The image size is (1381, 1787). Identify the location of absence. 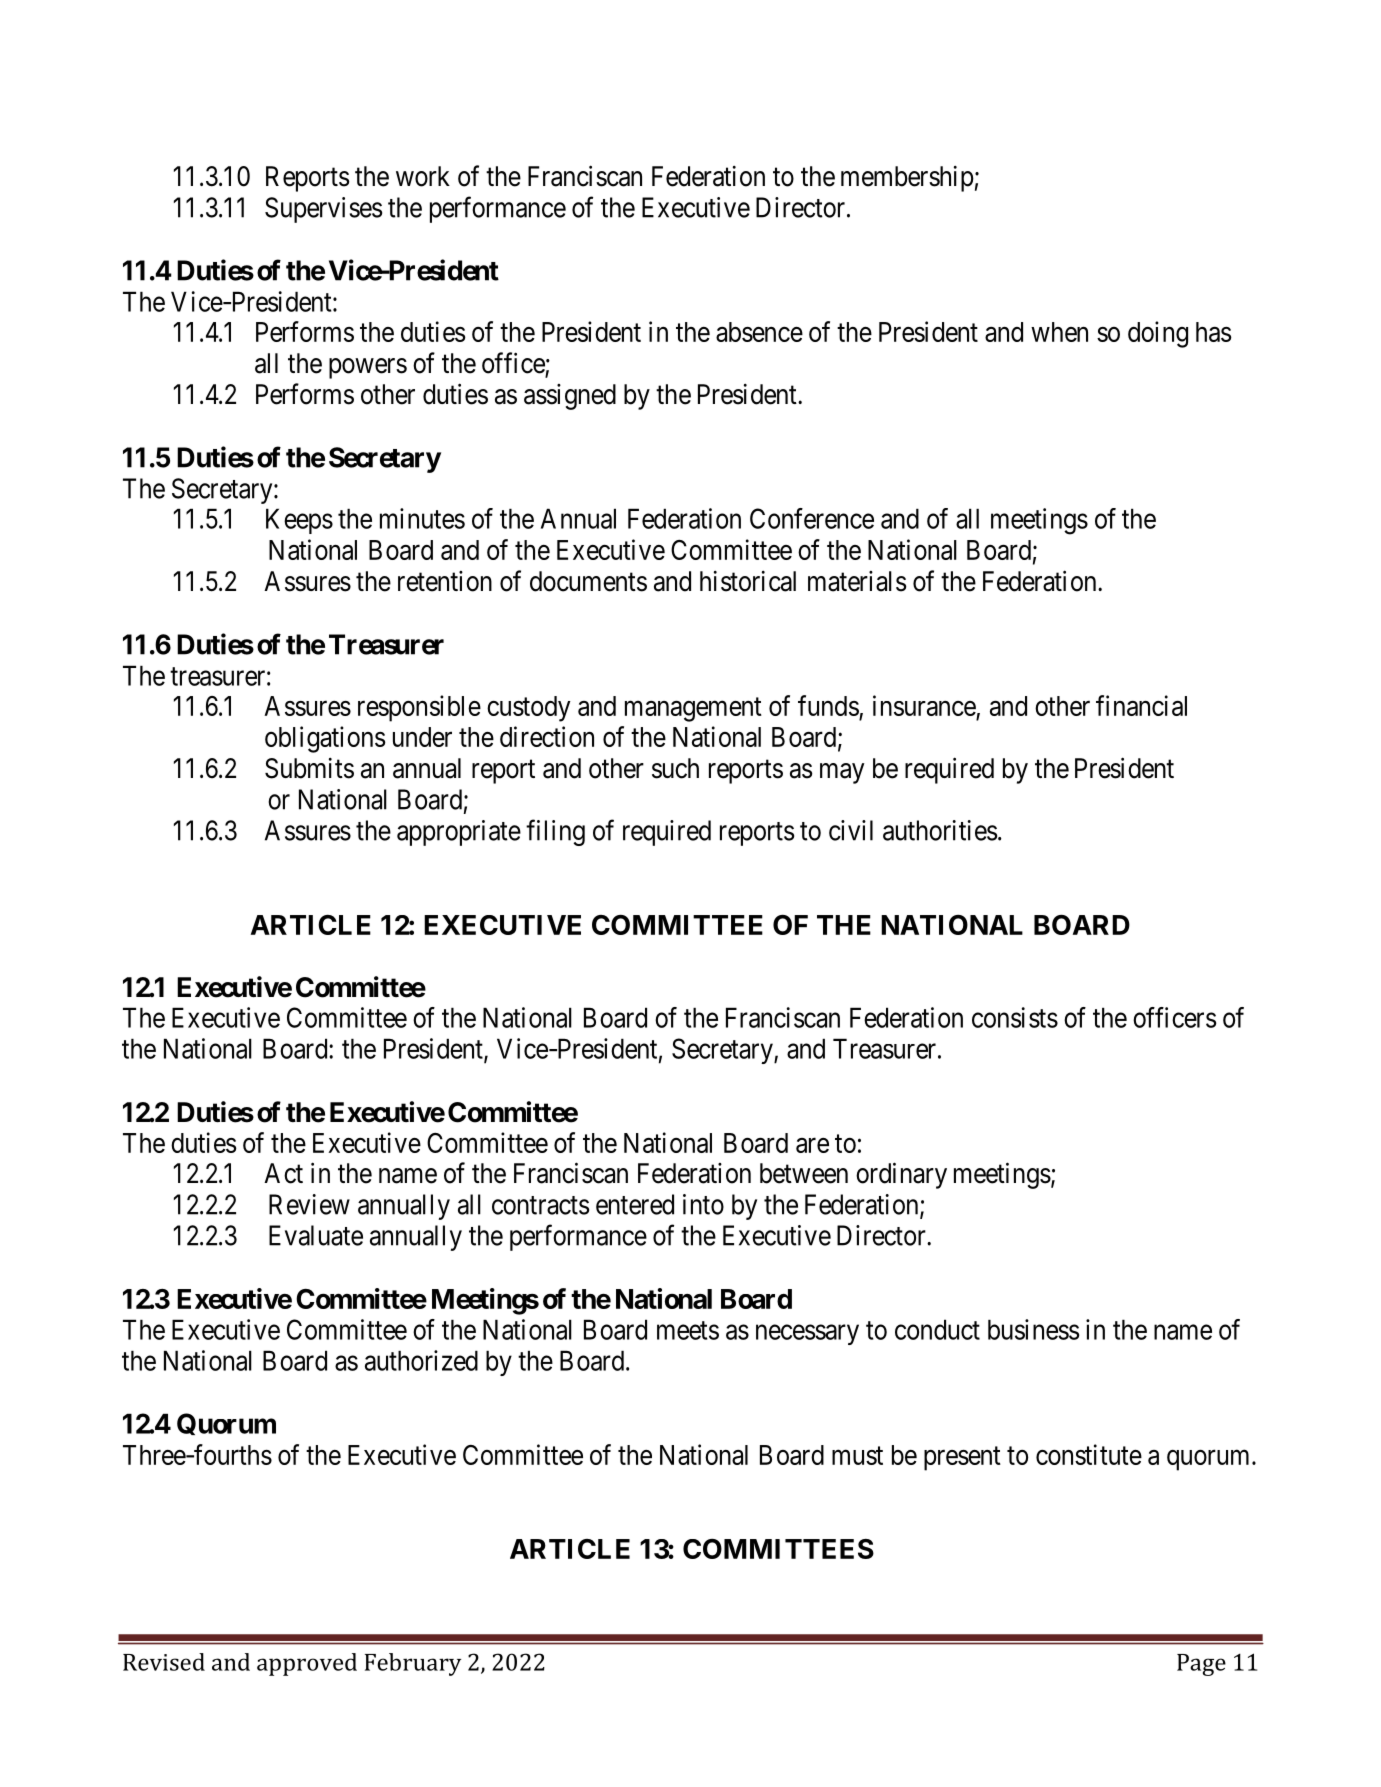
(759, 332).
